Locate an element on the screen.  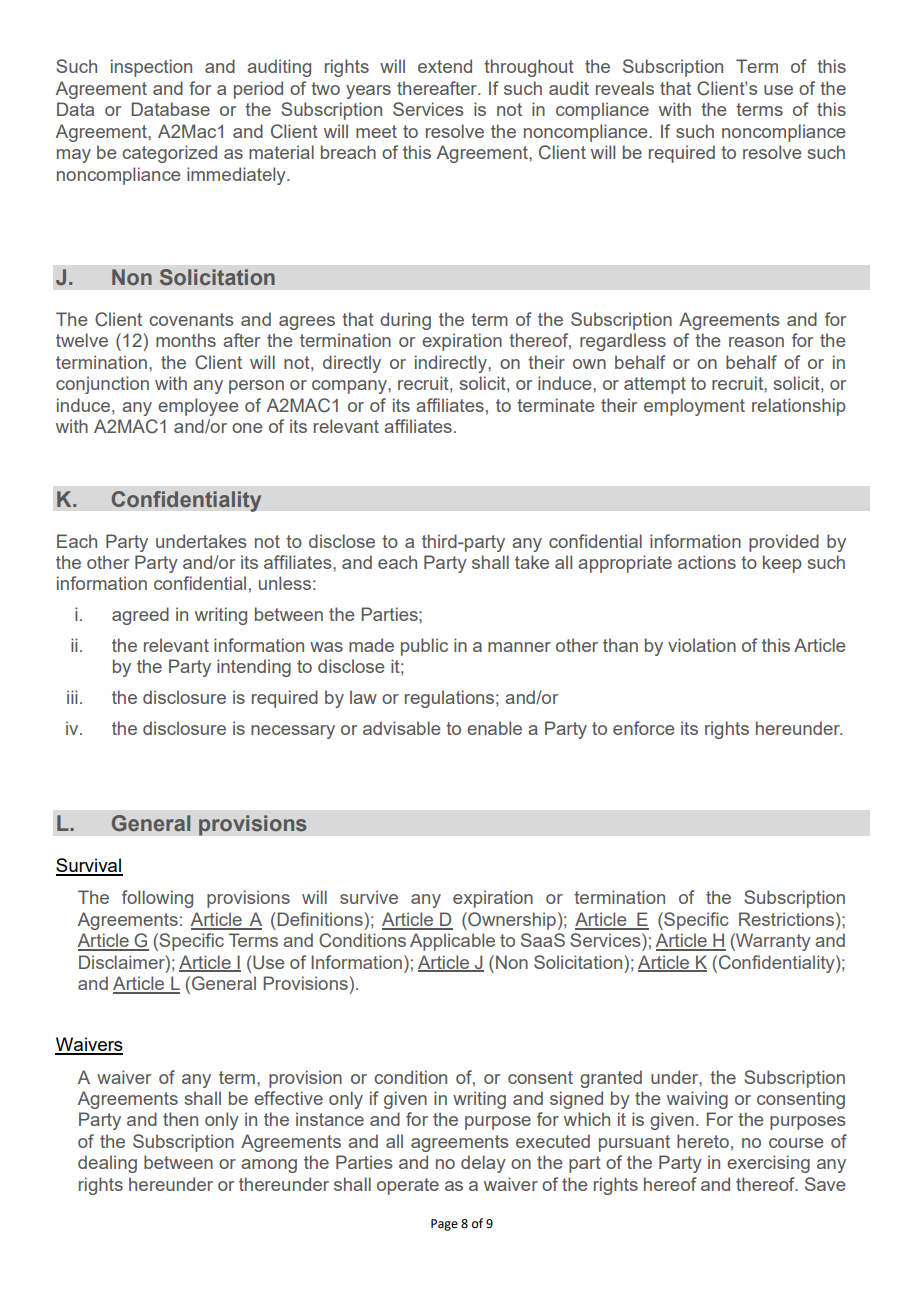
inspection is located at coordinates (151, 68).
